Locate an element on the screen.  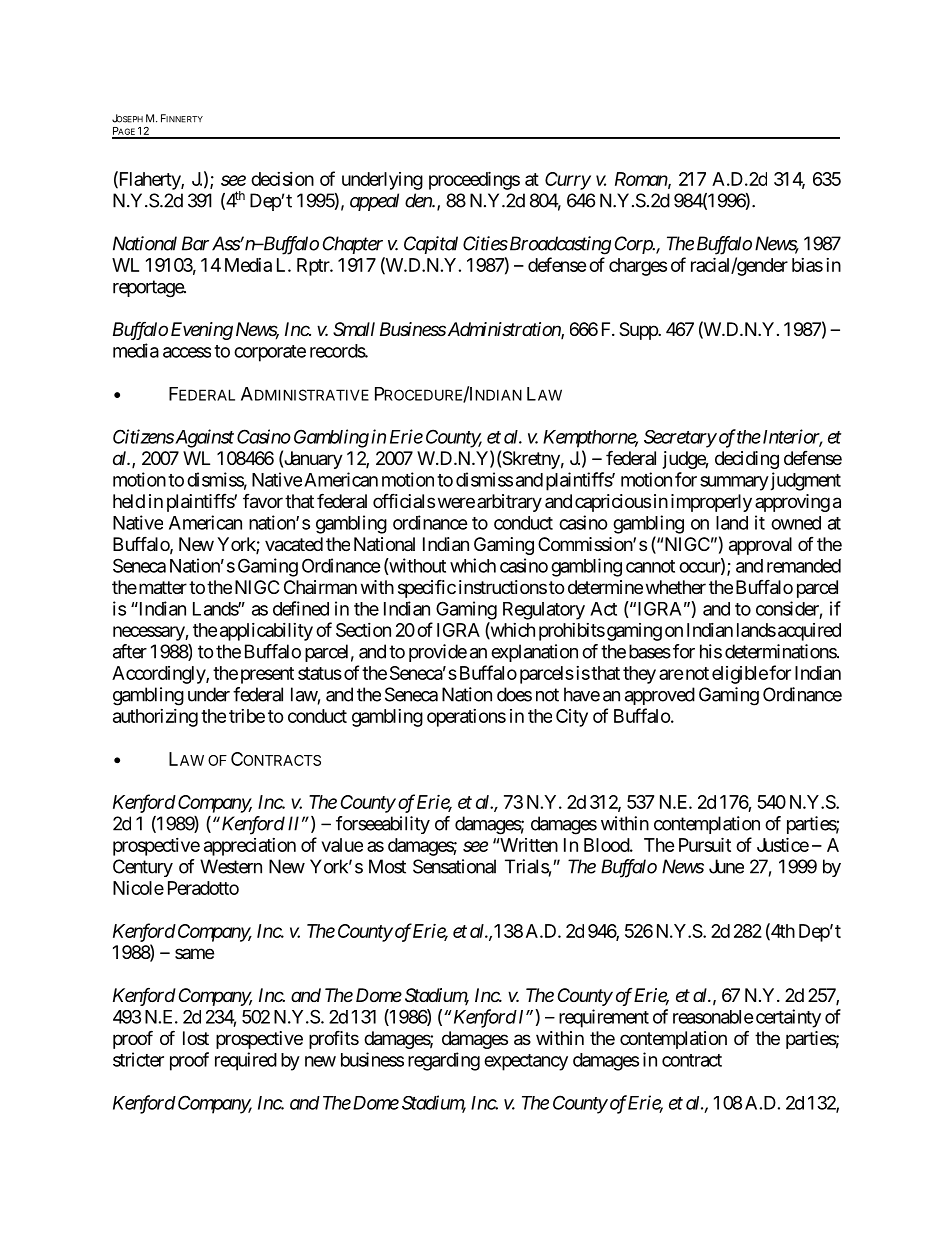
reasonable is located at coordinates (713, 1017).
